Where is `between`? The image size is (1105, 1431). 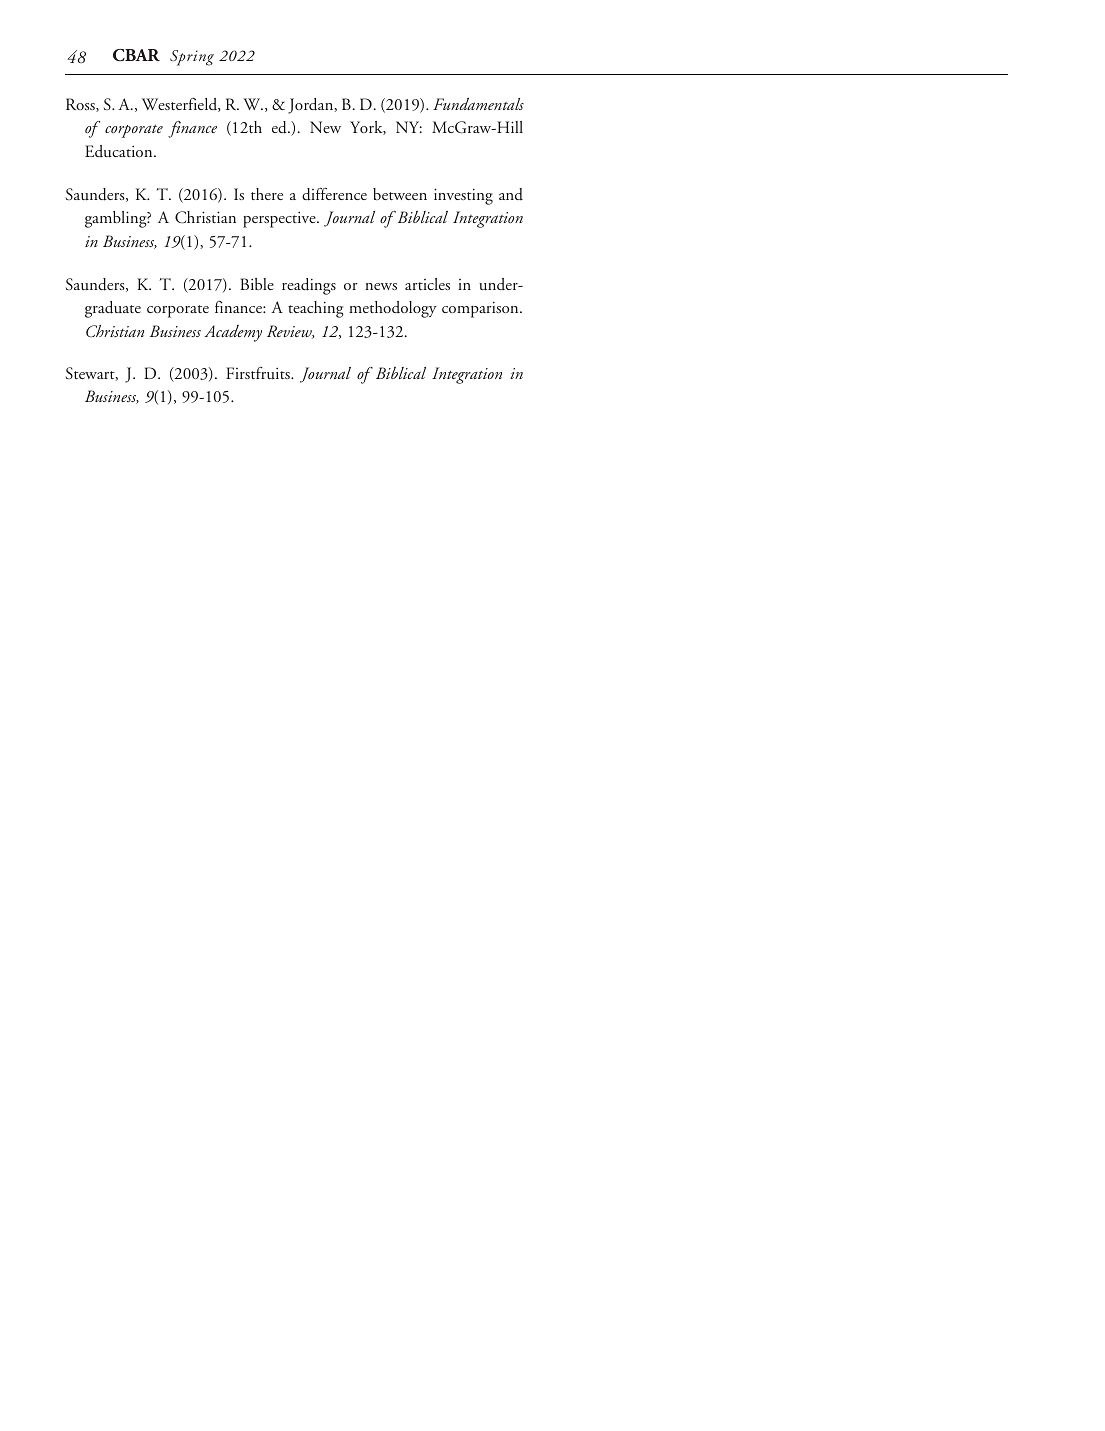
between is located at coordinates (400, 194).
